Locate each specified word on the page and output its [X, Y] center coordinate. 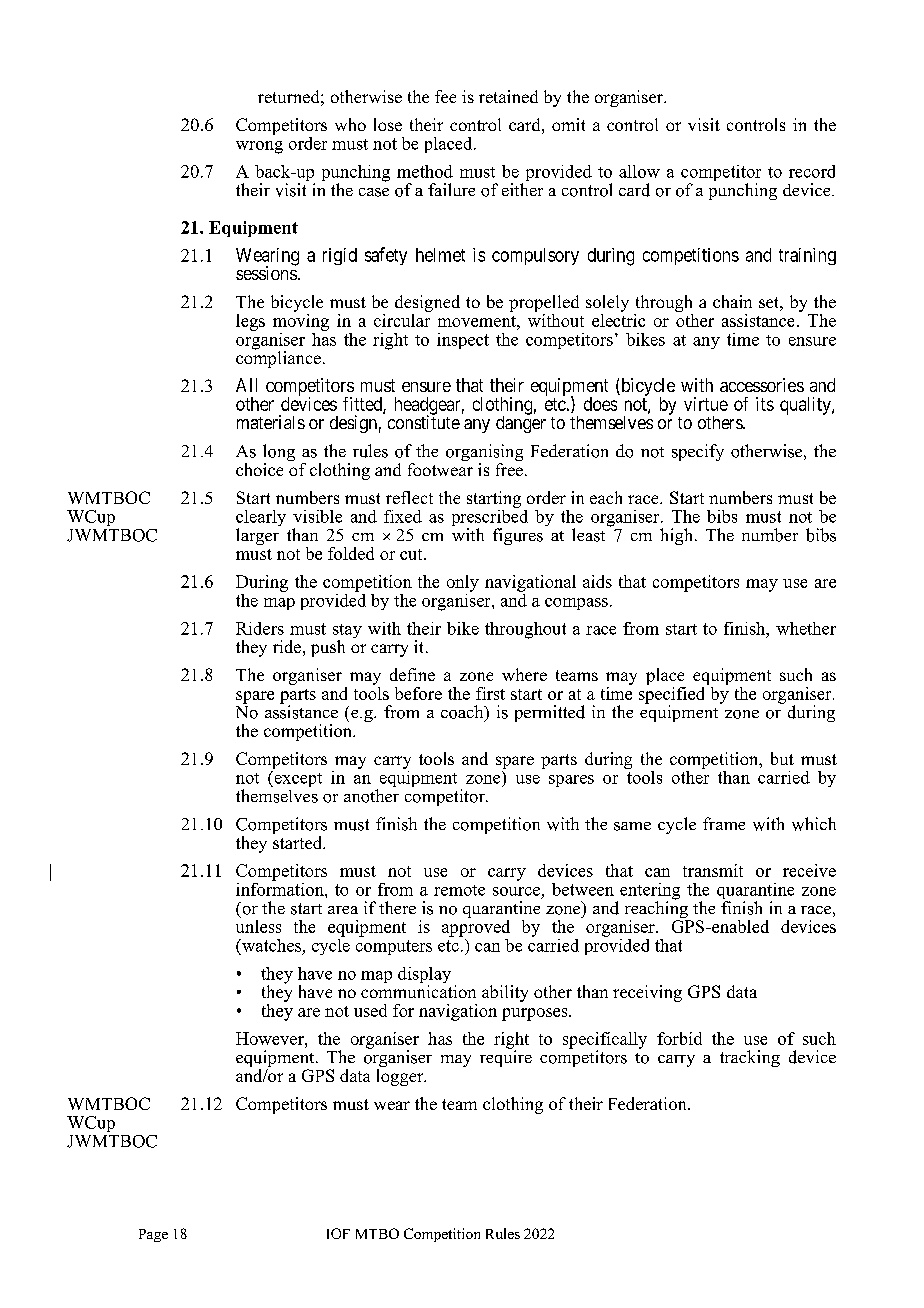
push [328, 648]
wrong [259, 147]
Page [153, 1235]
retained [508, 96]
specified [673, 695]
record [812, 171]
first [490, 693]
